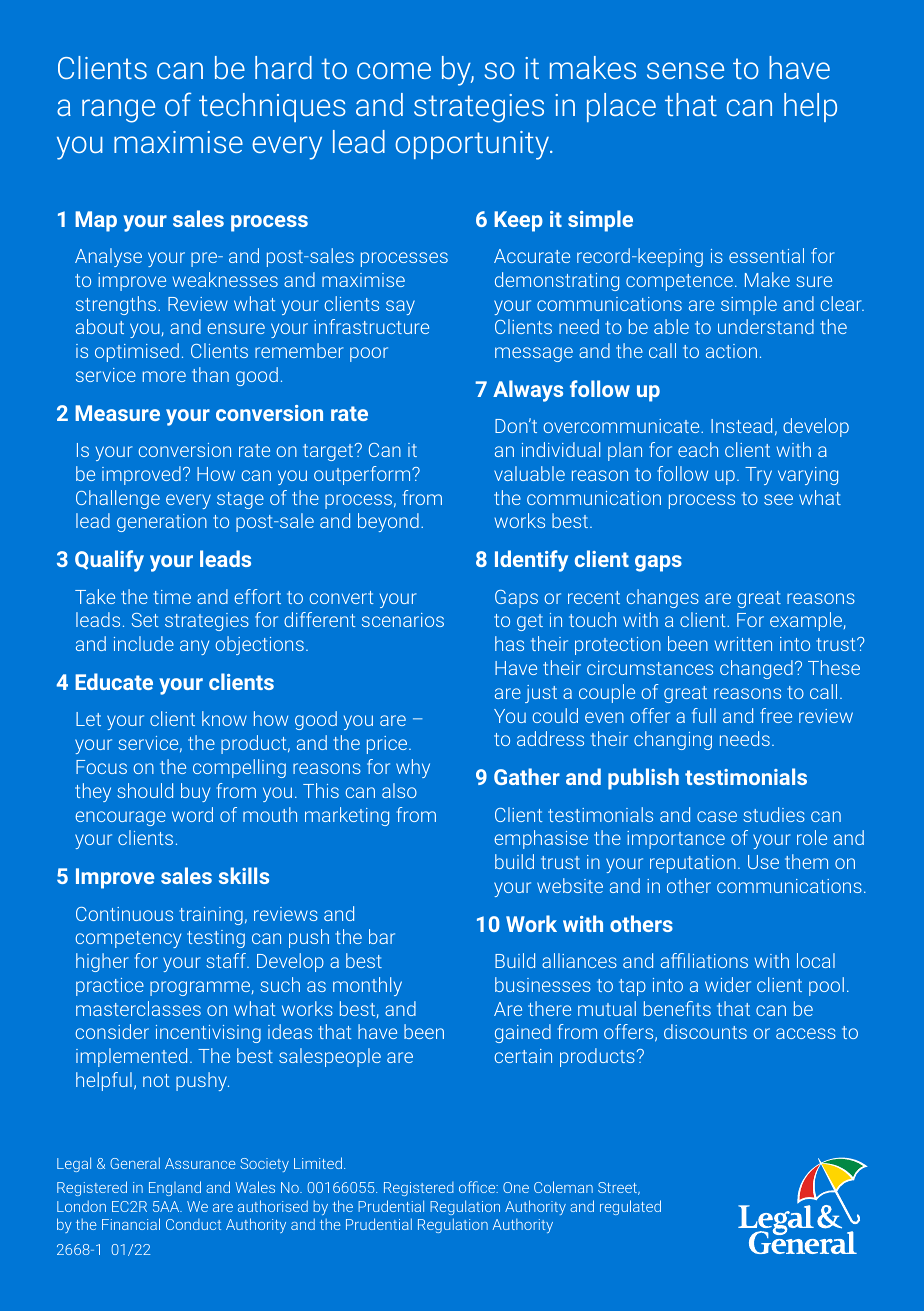 This document has height=1311, width=924. Describe the element at coordinates (363, 475) in the document. I see `outperform` at that location.
